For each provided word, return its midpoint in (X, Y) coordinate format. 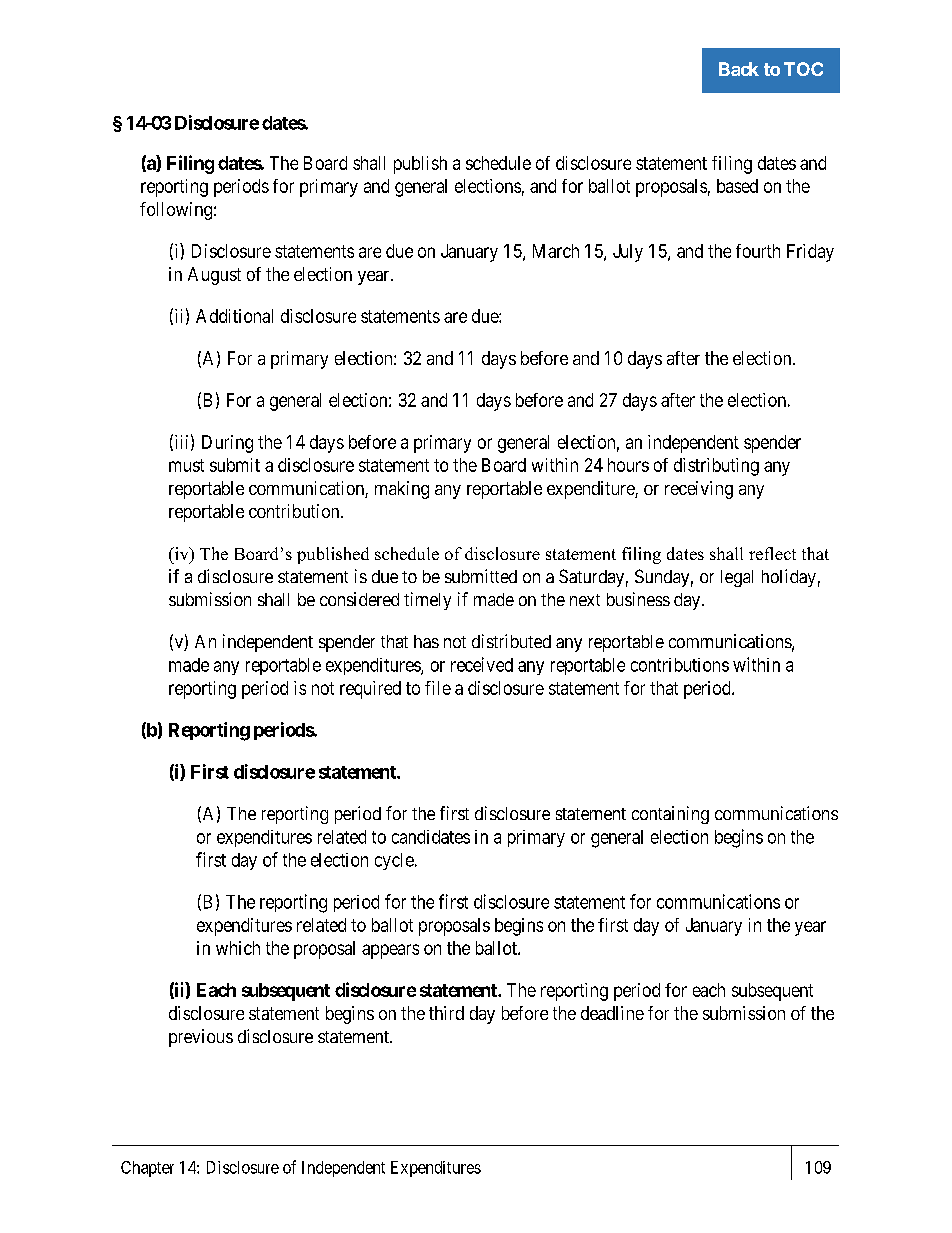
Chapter (147, 1169)
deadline (612, 1013)
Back (739, 69)
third (446, 1013)
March (556, 251)
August (214, 276)
